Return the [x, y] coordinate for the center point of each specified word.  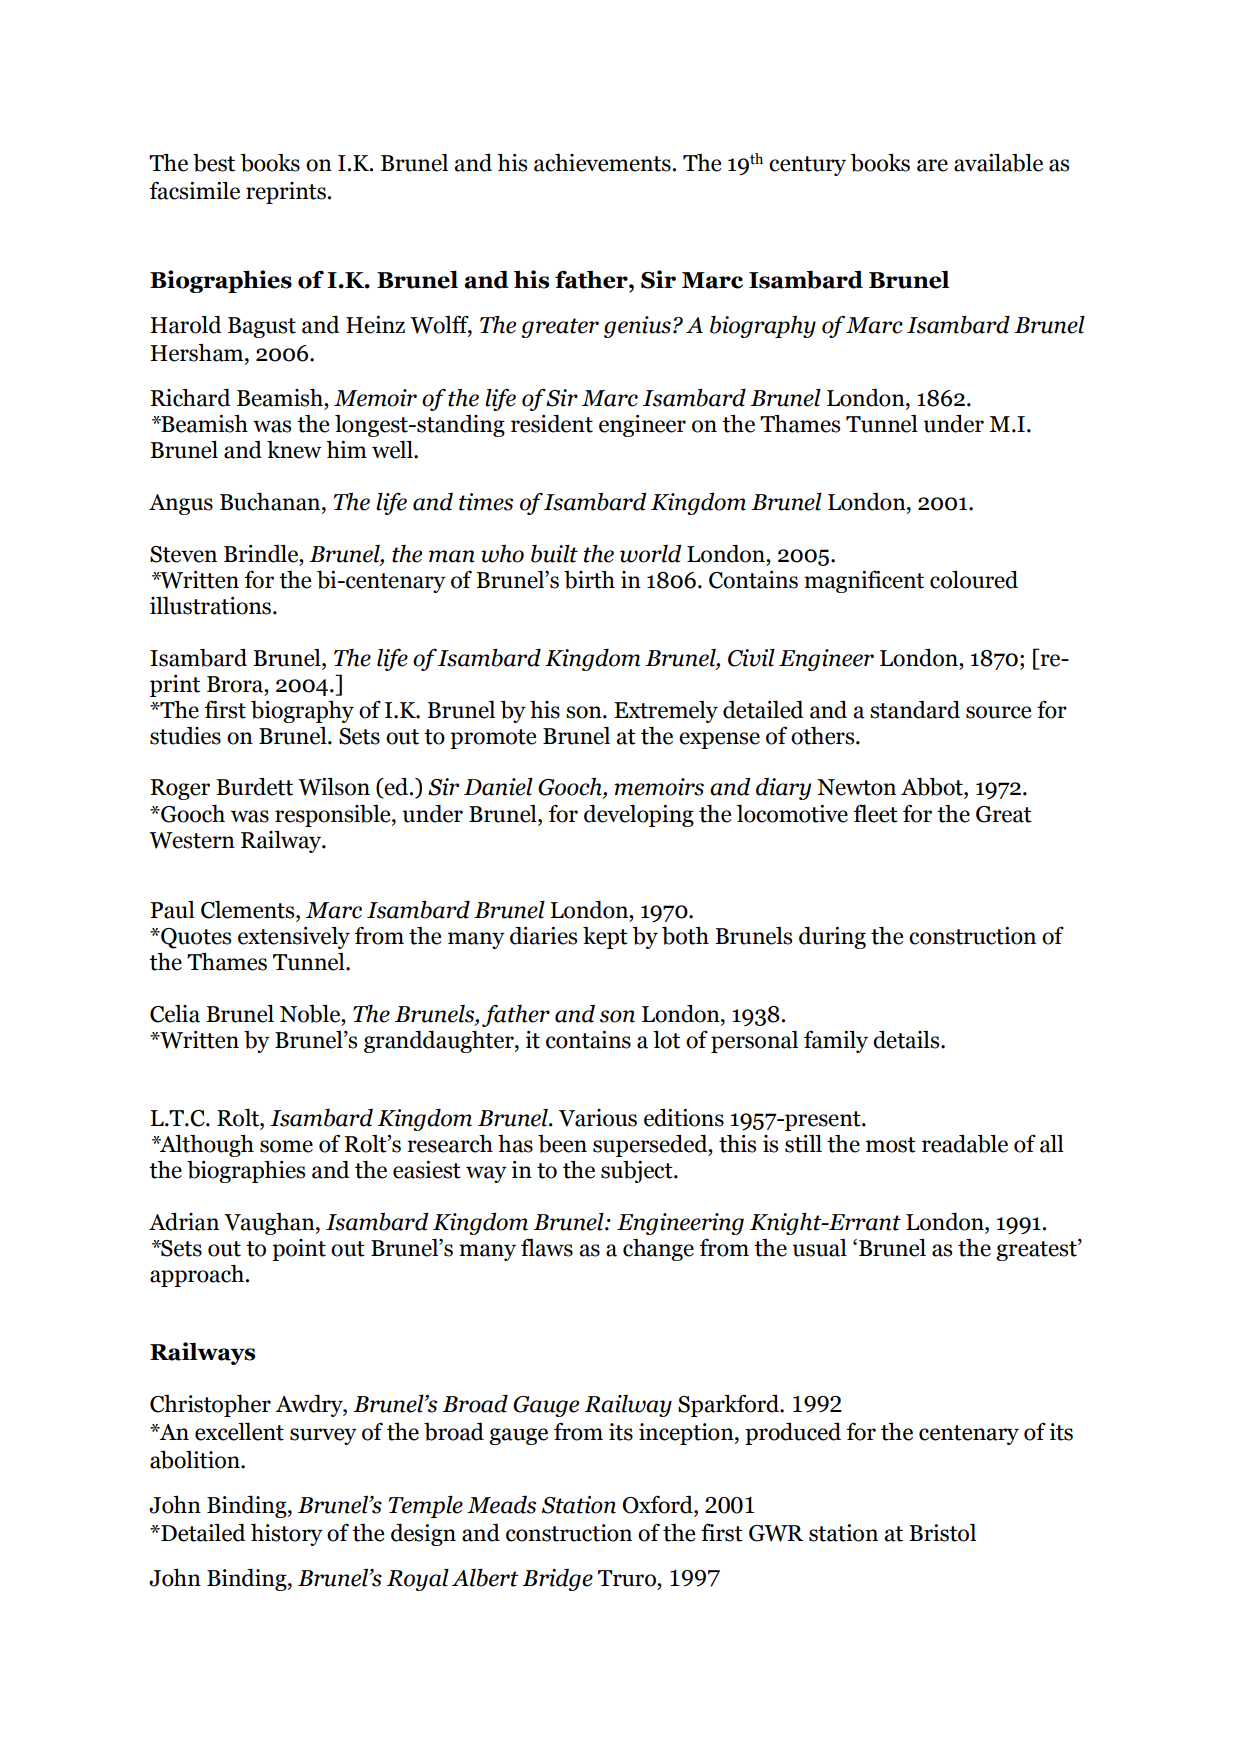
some [286, 1146]
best [214, 163]
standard [915, 710]
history [287, 1534]
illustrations [212, 606]
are [932, 165]
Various [598, 1118]
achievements [602, 163]
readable [965, 1144]
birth [589, 580]
